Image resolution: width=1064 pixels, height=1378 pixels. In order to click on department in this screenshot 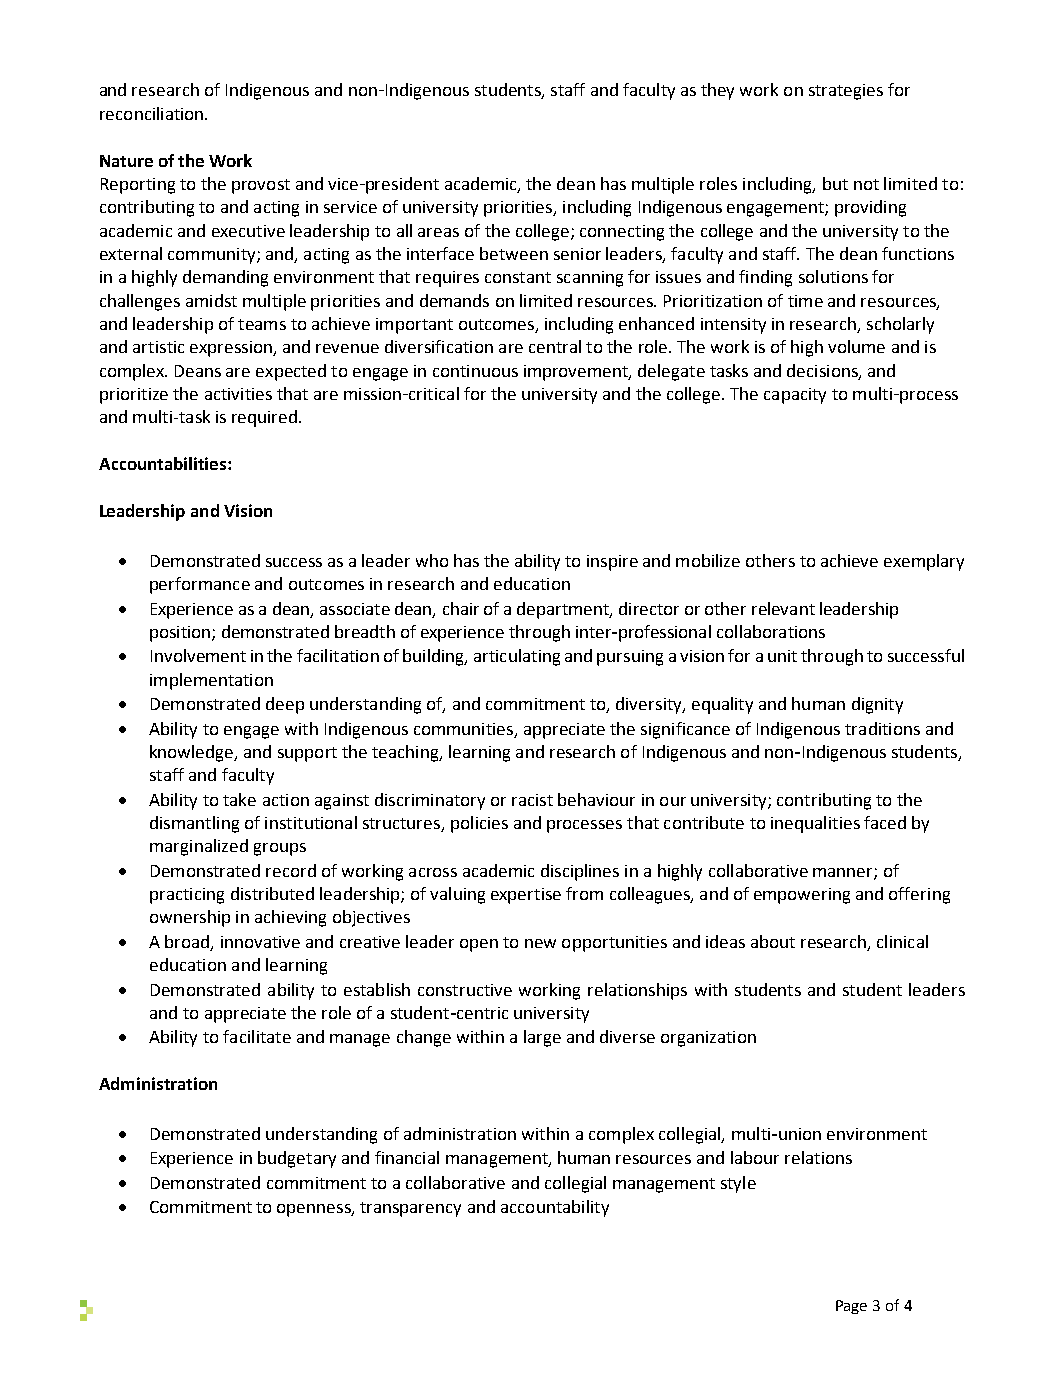, I will do `click(564, 610)`.
